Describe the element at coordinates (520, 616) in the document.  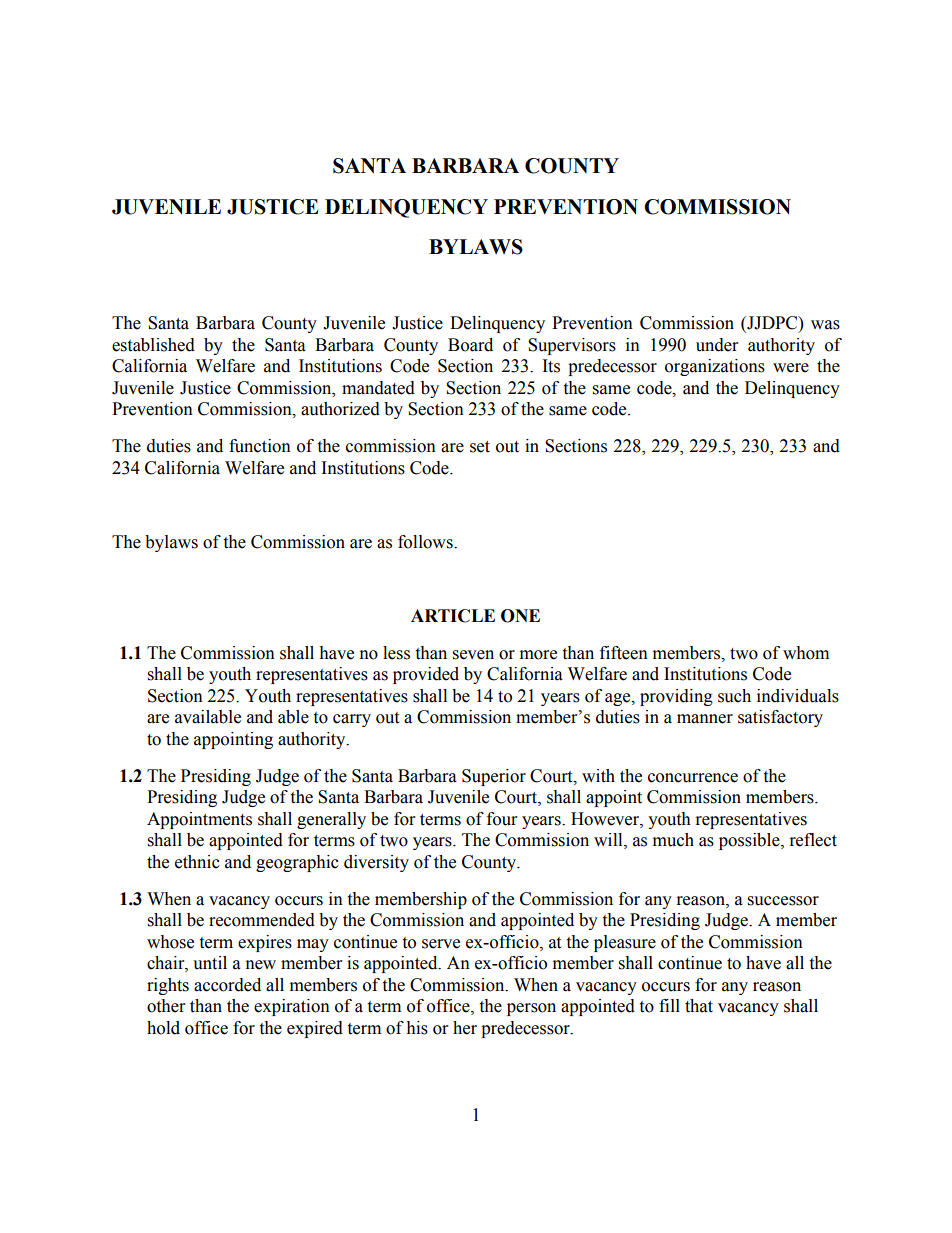
I see `ONE` at that location.
